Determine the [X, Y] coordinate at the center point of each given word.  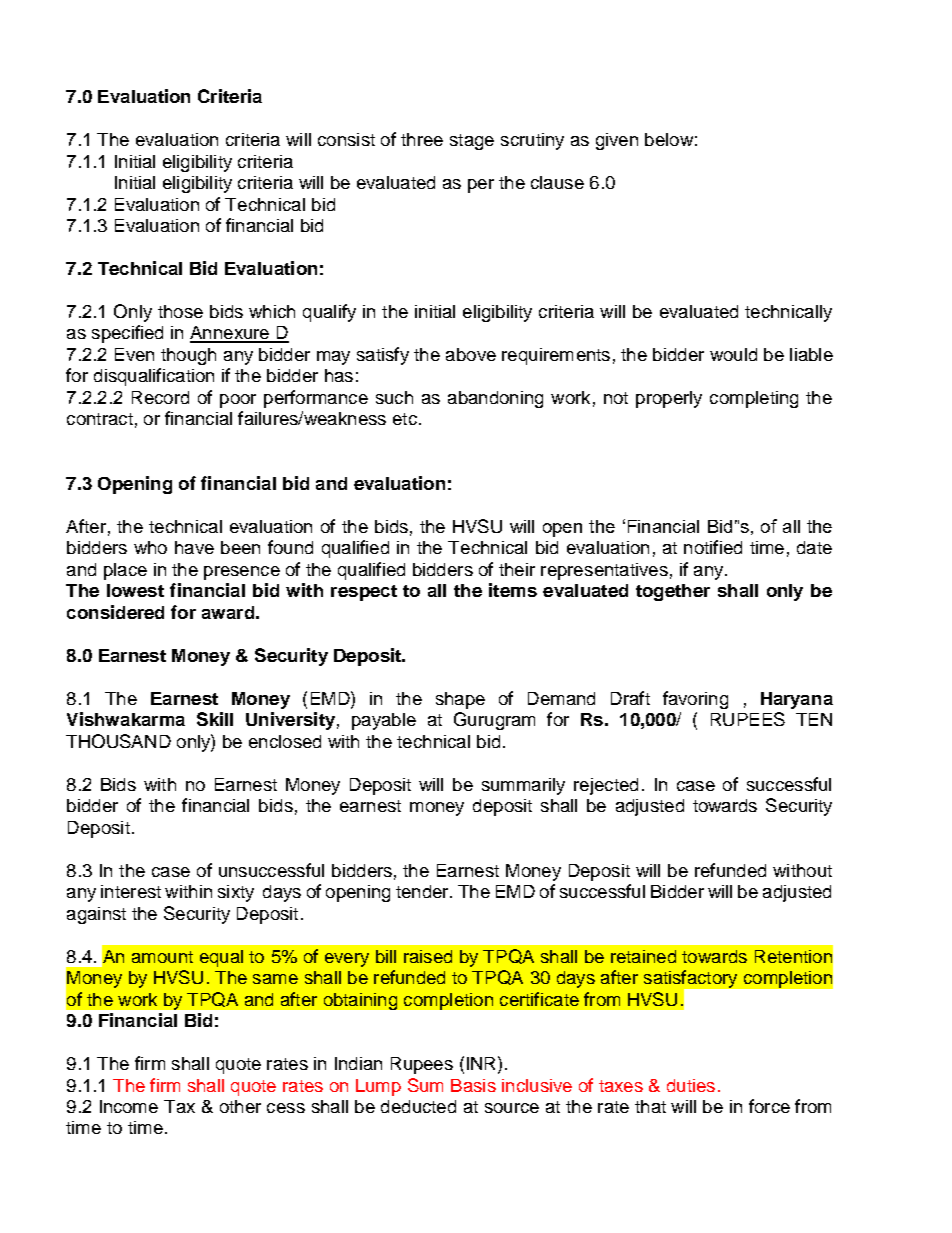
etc [405, 419]
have [194, 547]
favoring [695, 700]
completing [754, 399]
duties [691, 1085]
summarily [523, 786]
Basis [473, 1085]
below [669, 139]
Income [129, 1106]
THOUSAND [118, 741]
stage [472, 142]
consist [346, 139]
